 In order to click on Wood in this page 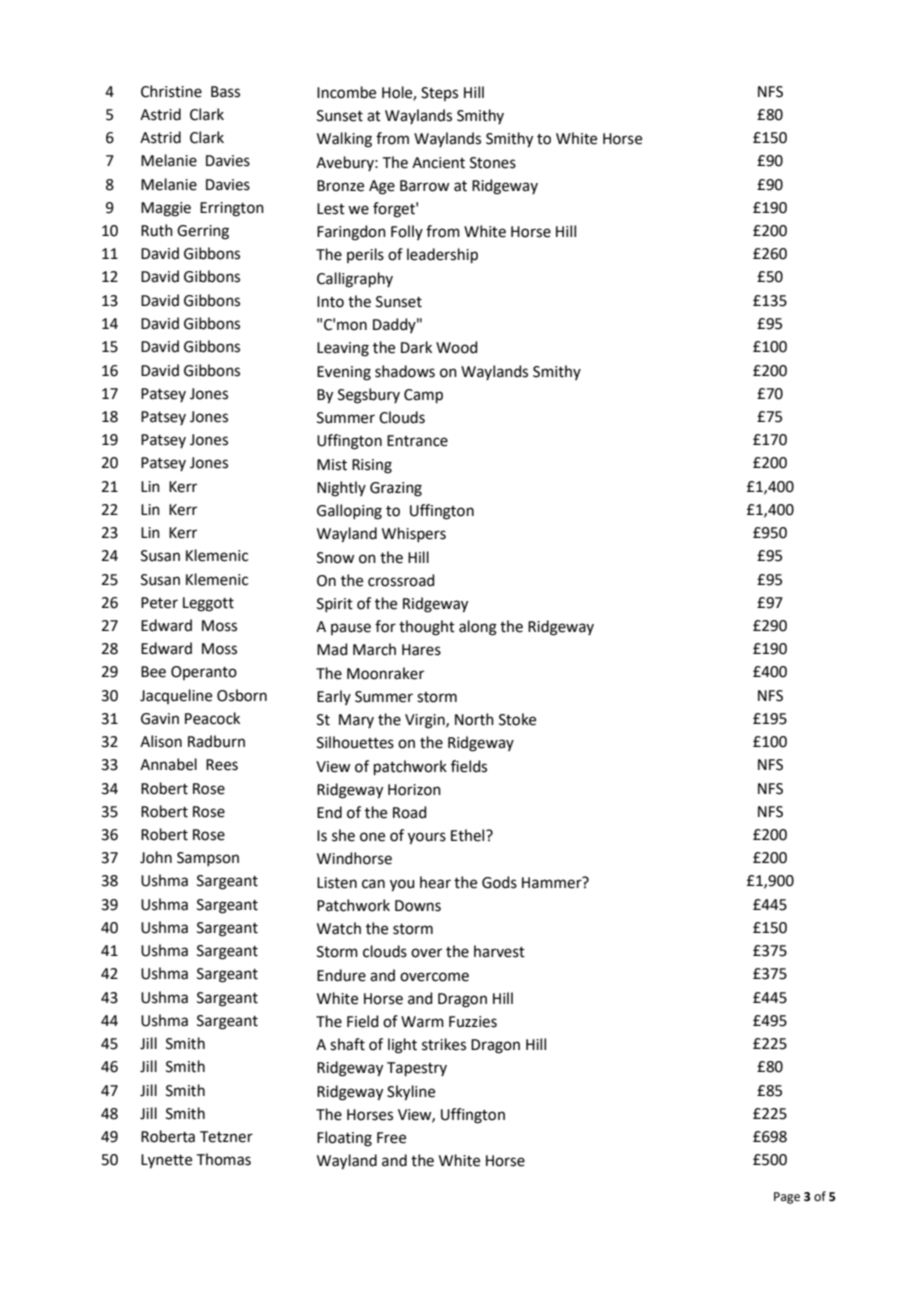, I will do `click(457, 347)`.
